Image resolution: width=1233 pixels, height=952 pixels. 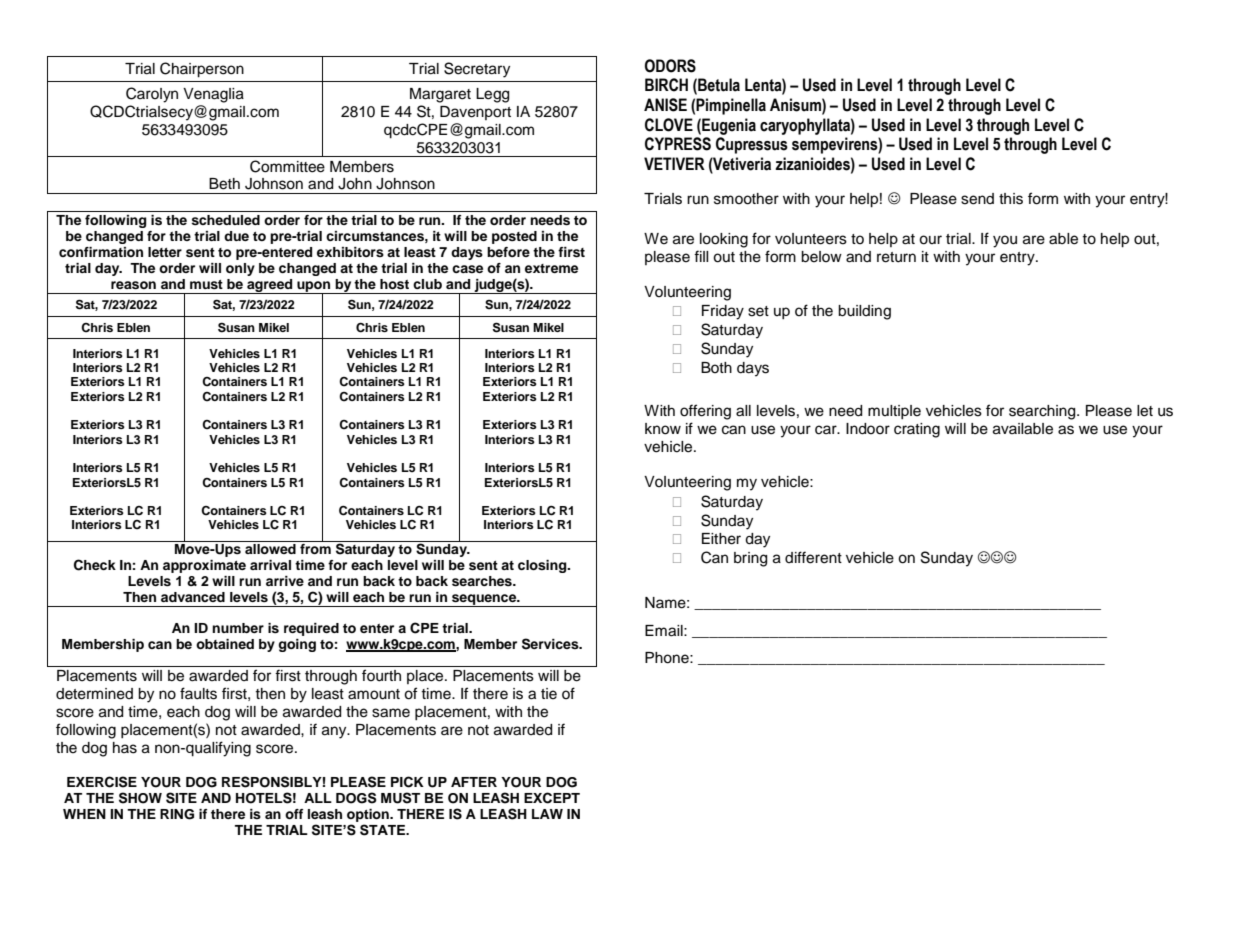 I want to click on BIRCH, so click(x=666, y=85).
